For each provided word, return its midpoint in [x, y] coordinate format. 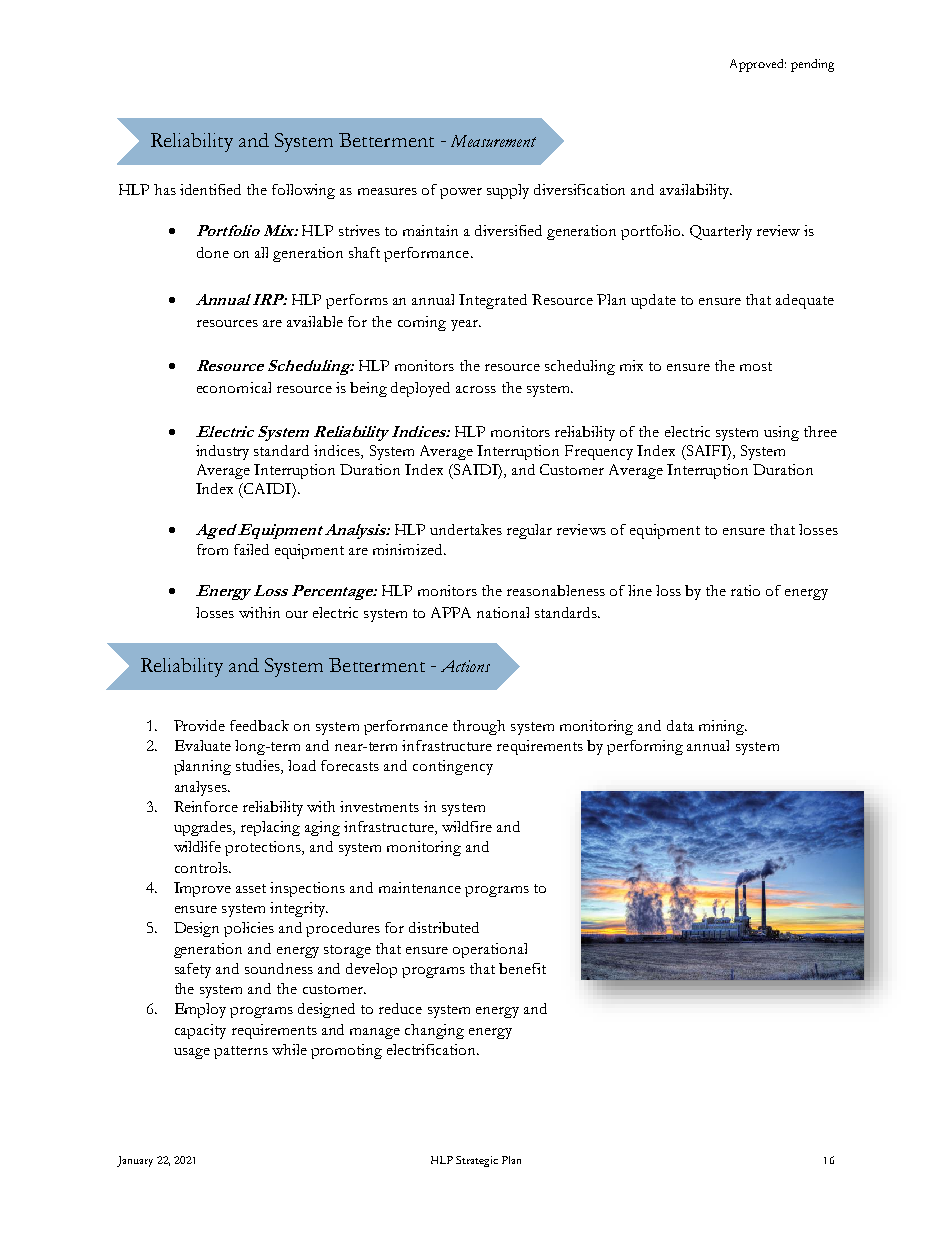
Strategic [477, 1161]
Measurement [493, 141]
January [135, 1161]
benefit [522, 968]
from [212, 549]
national [503, 612]
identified [210, 189]
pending [812, 65]
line [640, 590]
